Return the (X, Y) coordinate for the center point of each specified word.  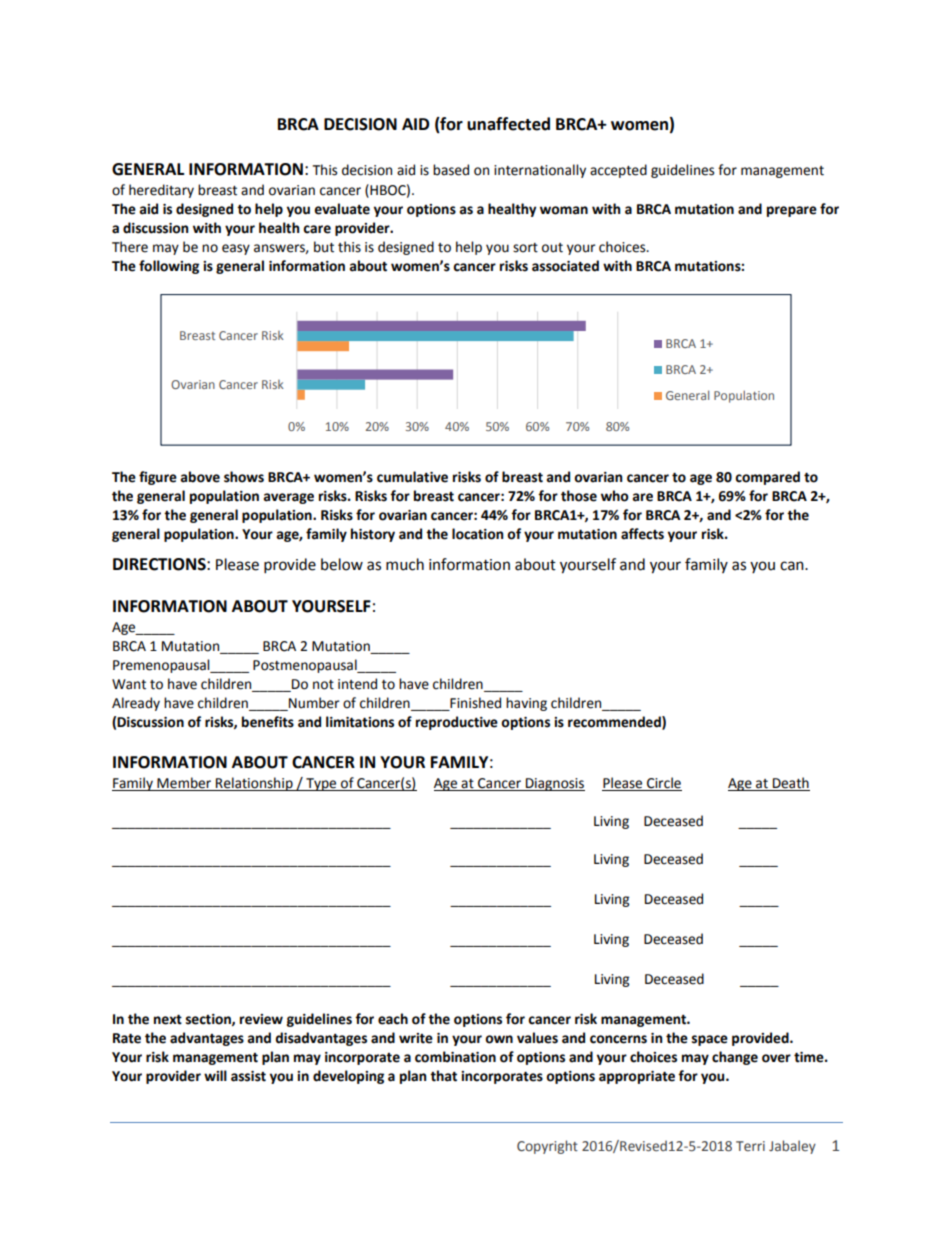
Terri (750, 1146)
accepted (618, 171)
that (443, 1076)
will (215, 1075)
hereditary (161, 191)
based (451, 170)
